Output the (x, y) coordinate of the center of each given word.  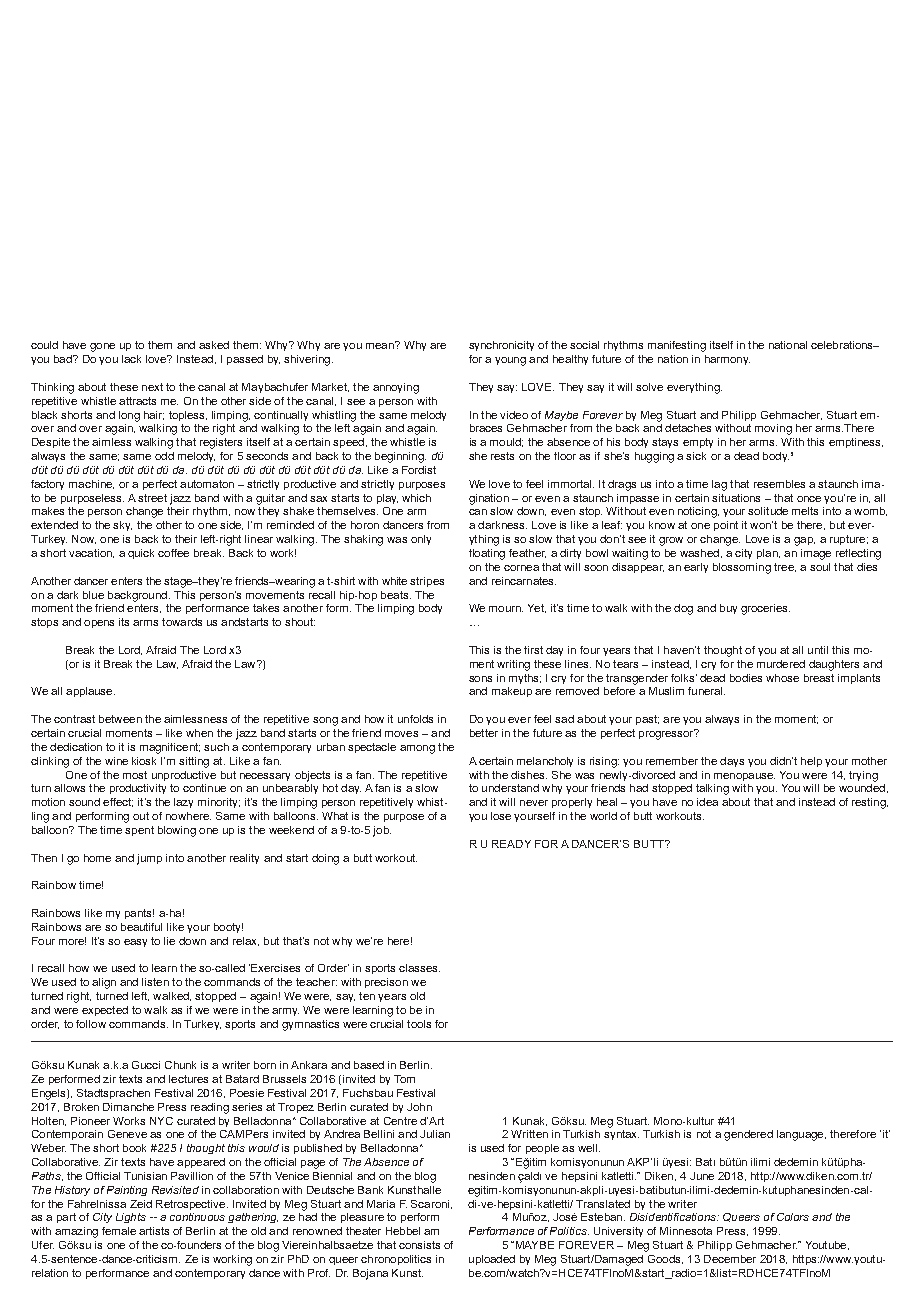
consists (419, 1245)
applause (90, 692)
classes (419, 968)
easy (135, 943)
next (152, 387)
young (510, 361)
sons (480, 679)
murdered (781, 664)
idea (707, 802)
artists (154, 1231)
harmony (727, 360)
